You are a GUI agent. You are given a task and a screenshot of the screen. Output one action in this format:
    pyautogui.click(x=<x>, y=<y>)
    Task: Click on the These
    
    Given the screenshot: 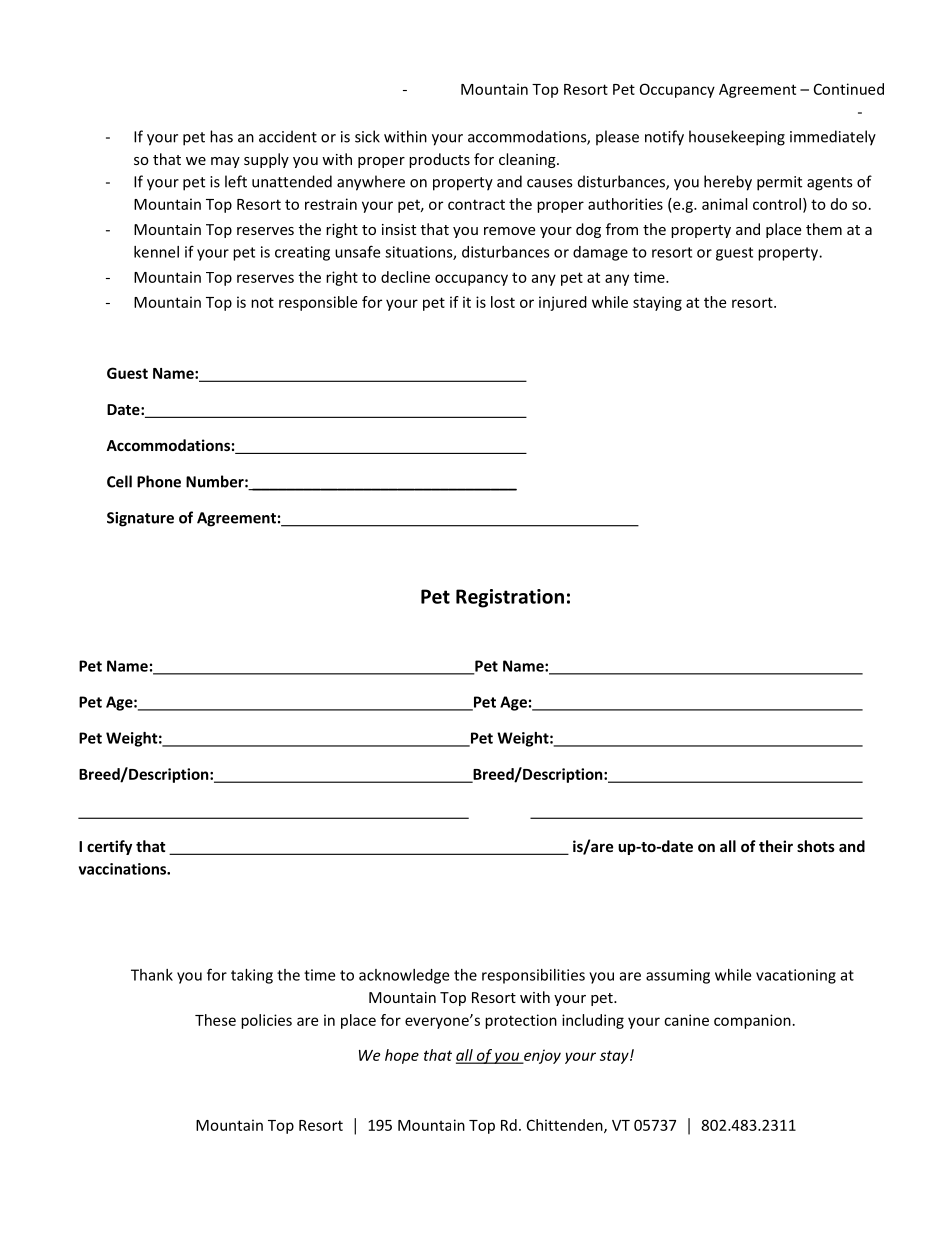 What is the action you would take?
    pyautogui.click(x=215, y=1020)
